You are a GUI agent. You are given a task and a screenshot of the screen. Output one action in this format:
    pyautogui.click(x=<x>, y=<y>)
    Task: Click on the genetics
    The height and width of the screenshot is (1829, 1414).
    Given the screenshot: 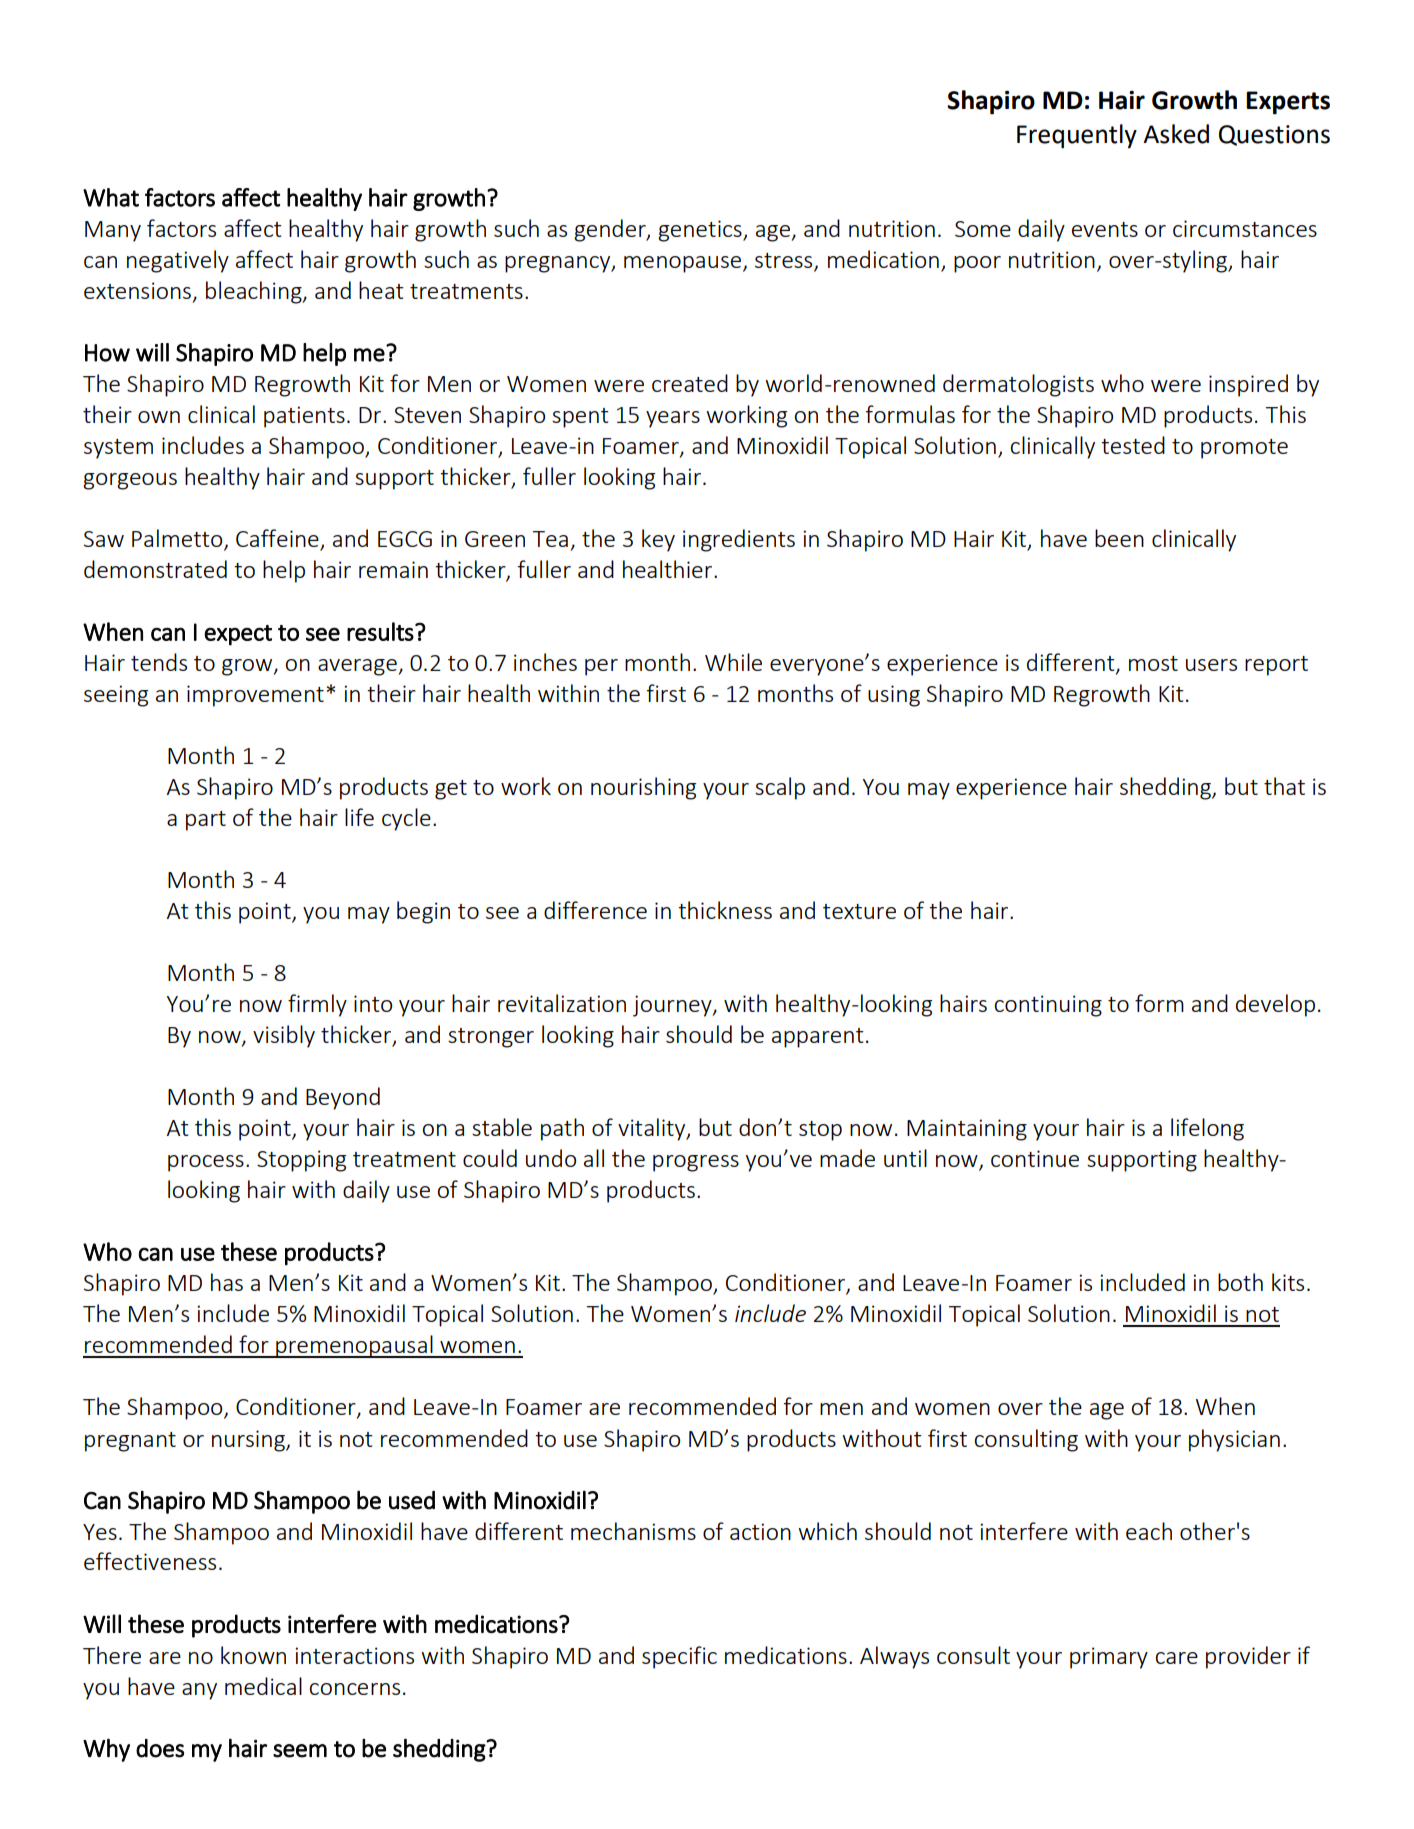 What is the action you would take?
    pyautogui.click(x=701, y=231)
